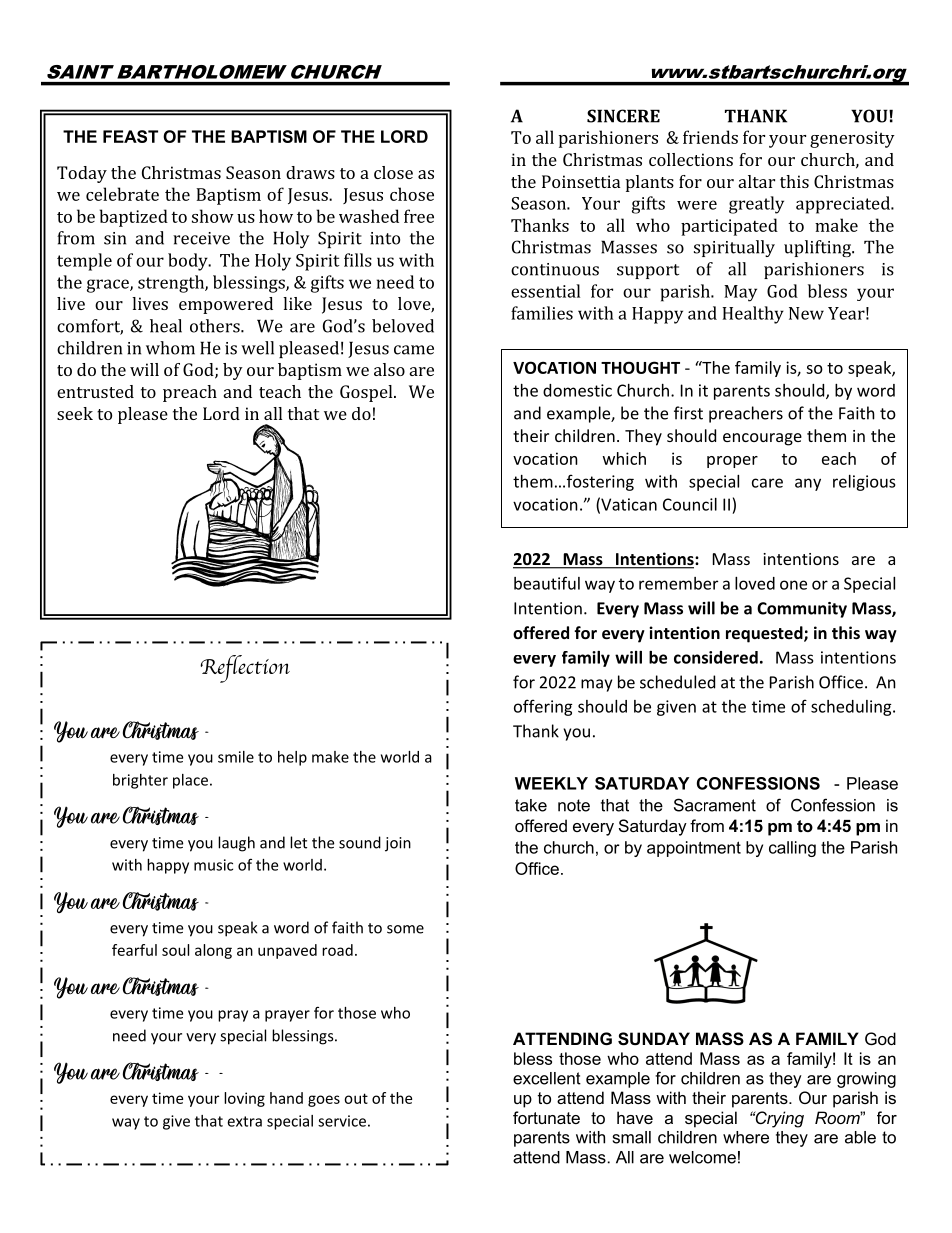 This screenshot has width=952, height=1233. I want to click on came, so click(414, 350).
